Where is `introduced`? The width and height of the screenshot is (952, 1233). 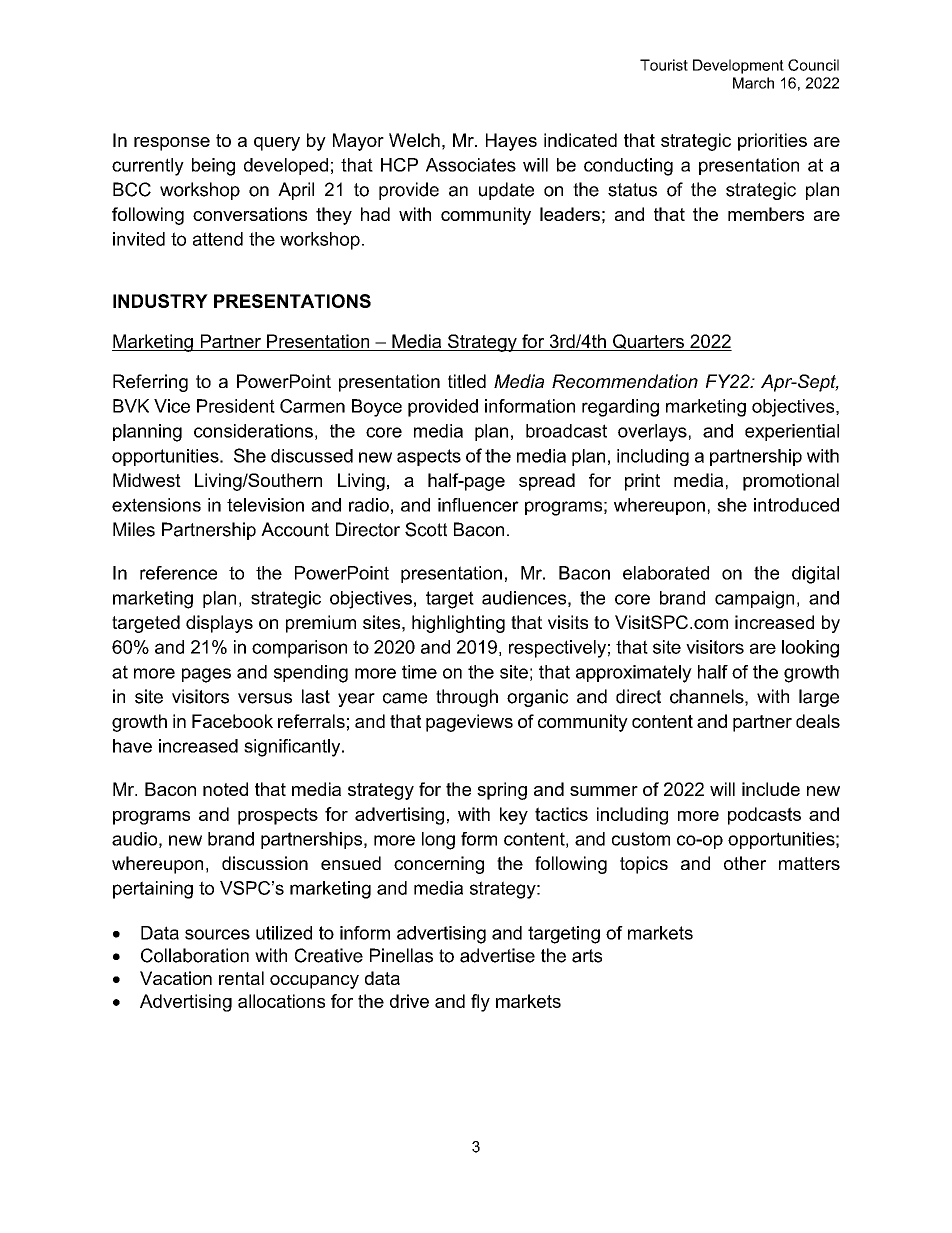 introduced is located at coordinates (796, 505).
